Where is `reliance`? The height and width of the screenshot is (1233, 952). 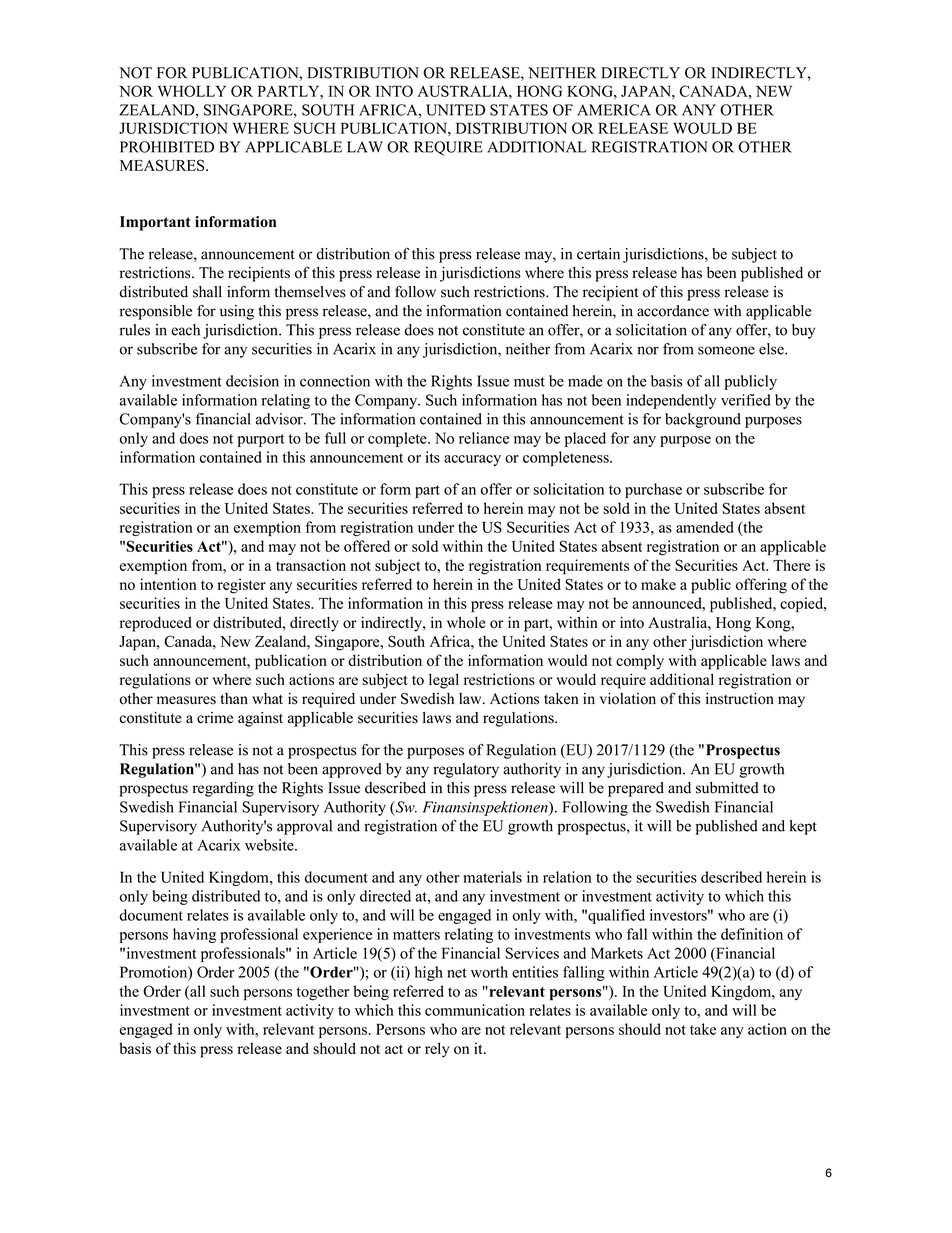 reliance is located at coordinates (484, 438).
